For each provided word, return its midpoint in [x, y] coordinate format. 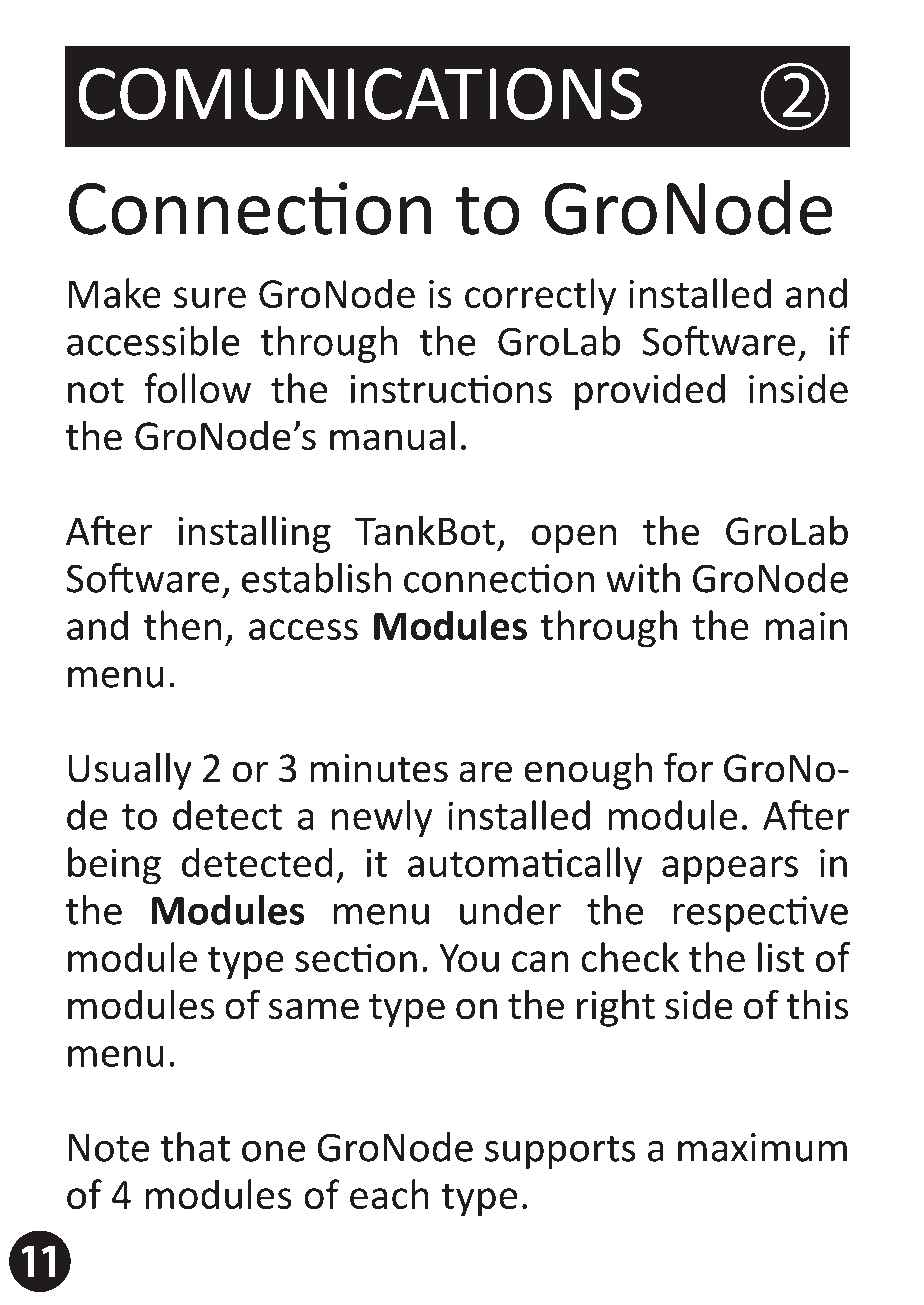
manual [392, 435]
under [510, 910]
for [688, 767]
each [389, 1194]
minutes [379, 768]
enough [588, 771]
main [806, 626]
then [183, 625]
